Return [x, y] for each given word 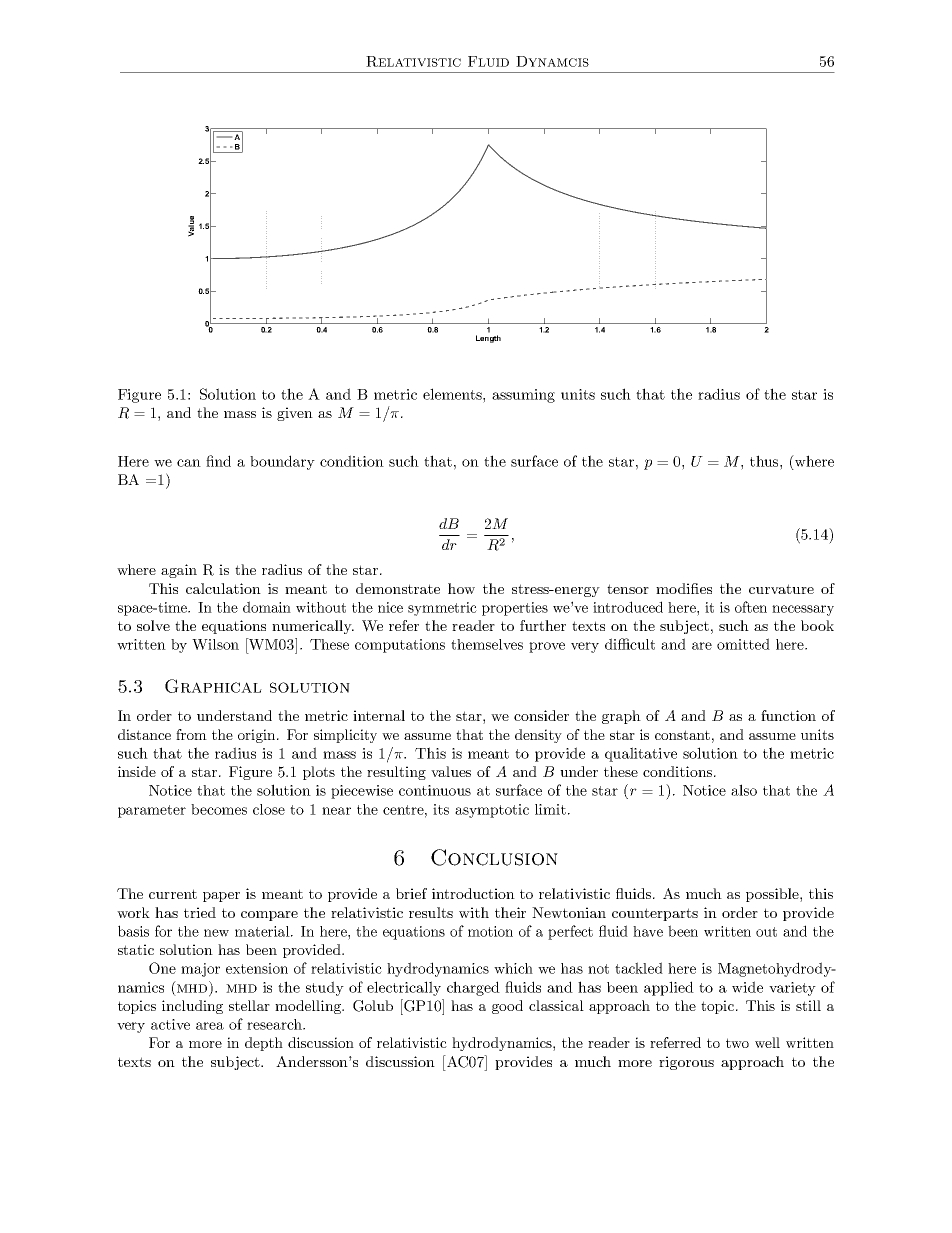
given [295, 414]
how [461, 588]
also [744, 790]
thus [765, 461]
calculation [223, 588]
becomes [219, 809]
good [507, 1007]
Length [488, 339]
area [210, 1026]
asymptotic [492, 811]
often [751, 607]
